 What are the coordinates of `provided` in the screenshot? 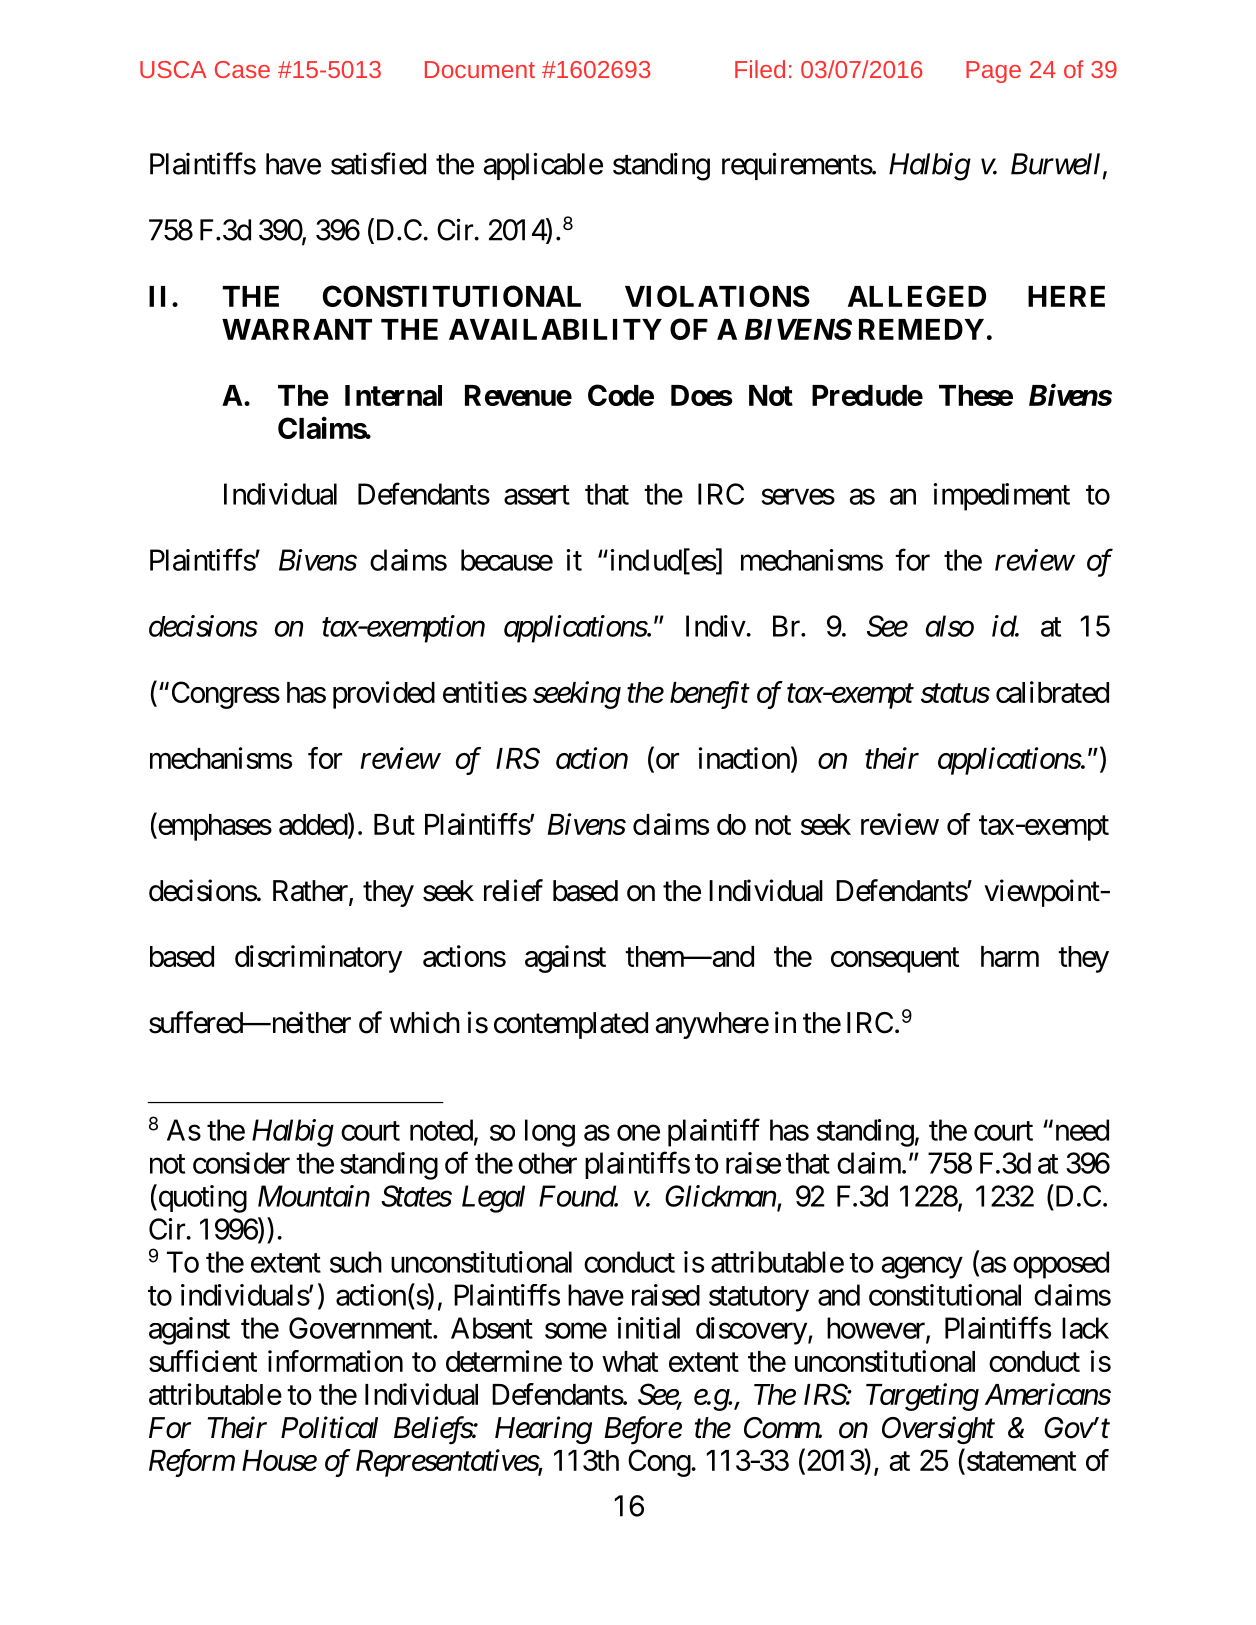 It's located at (384, 695).
